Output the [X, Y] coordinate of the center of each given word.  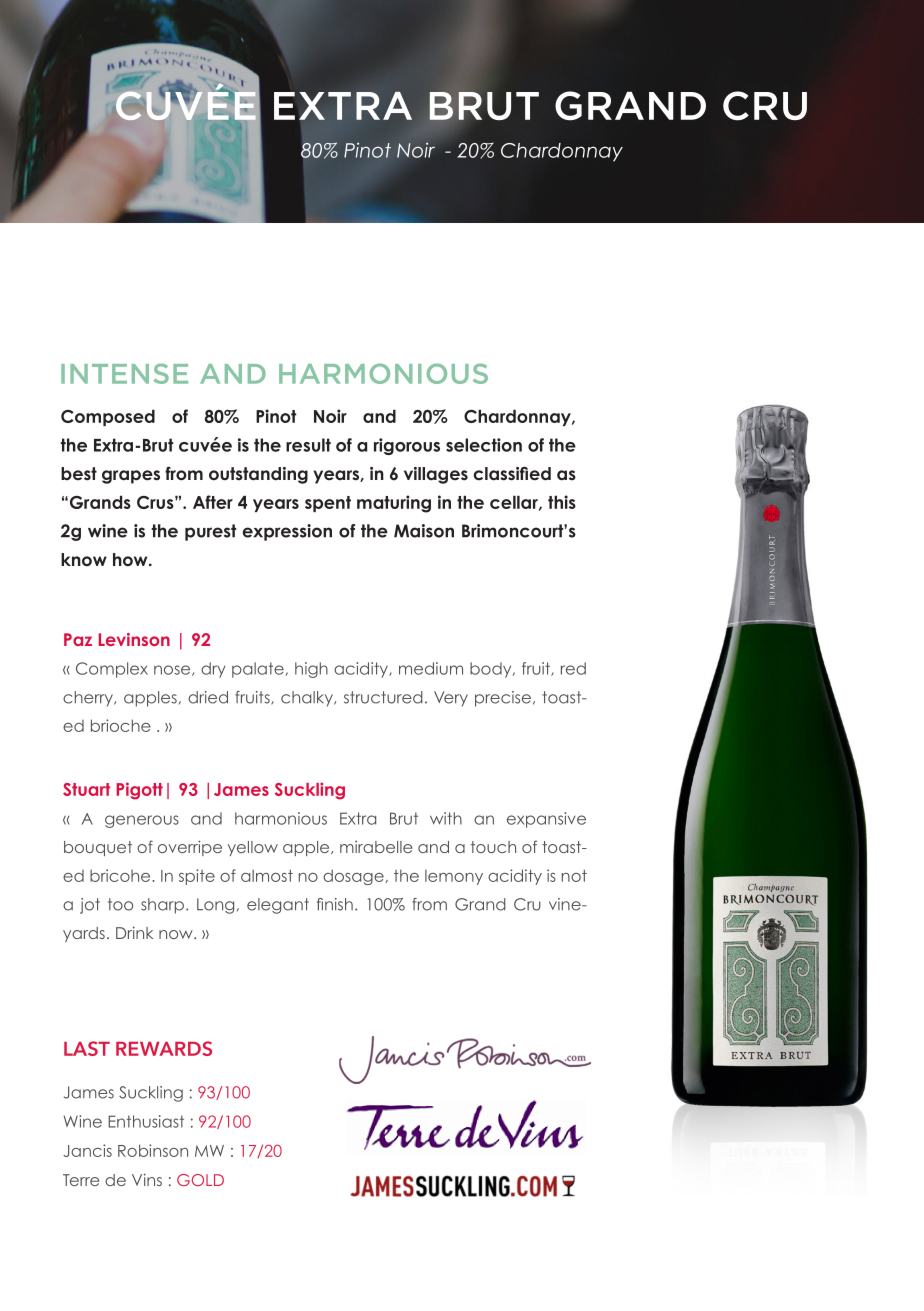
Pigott [139, 791]
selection [484, 445]
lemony [454, 877]
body [492, 670]
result [308, 445]
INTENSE [124, 373]
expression [287, 532]
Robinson [153, 1150]
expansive [546, 820]
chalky [308, 699]
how [131, 559]
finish [335, 904]
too [120, 904]
